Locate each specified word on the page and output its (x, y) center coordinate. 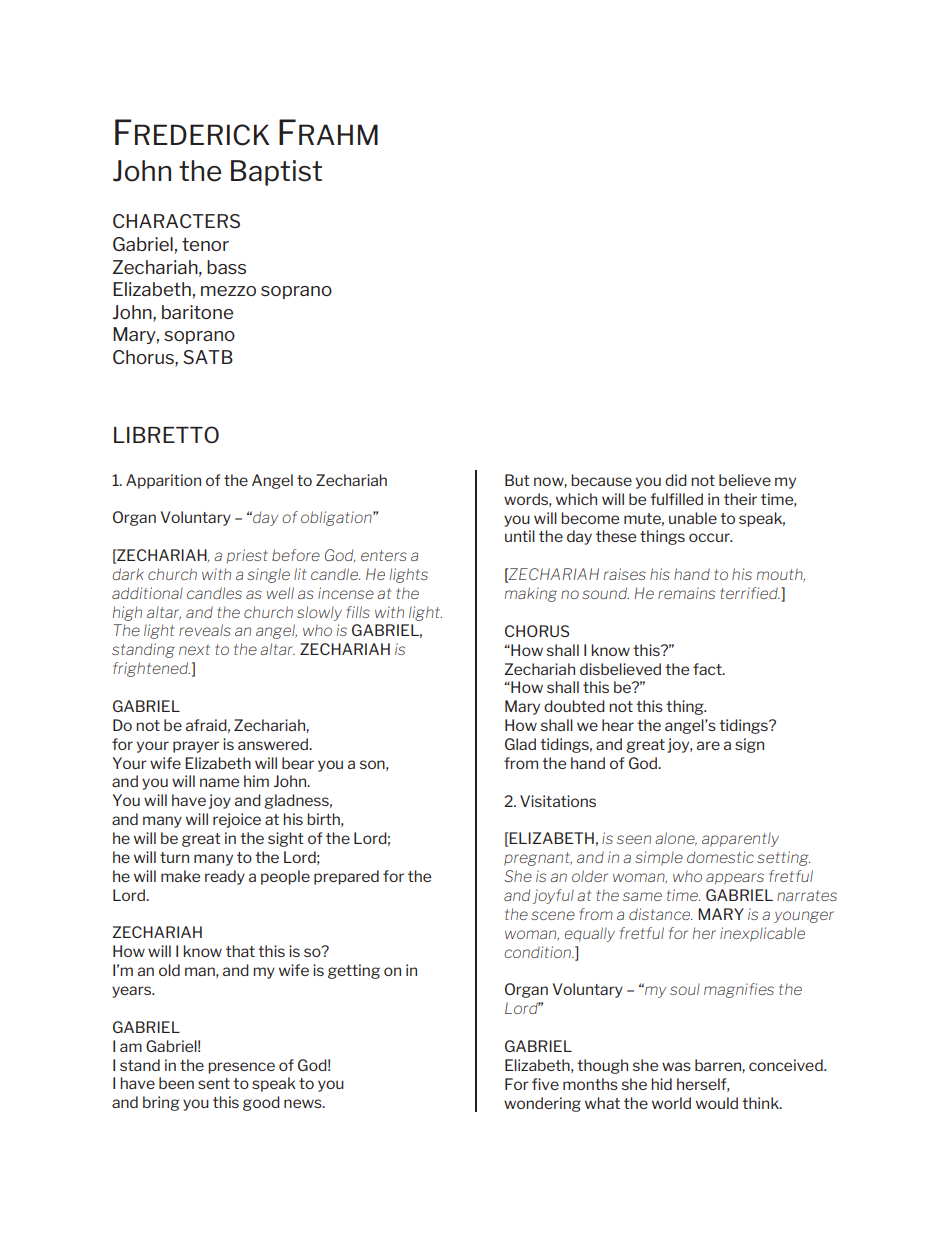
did (676, 480)
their (740, 499)
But (517, 480)
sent (214, 1083)
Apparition (163, 481)
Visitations (558, 801)
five (545, 1084)
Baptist (276, 173)
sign (749, 745)
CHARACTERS (176, 221)
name (219, 782)
